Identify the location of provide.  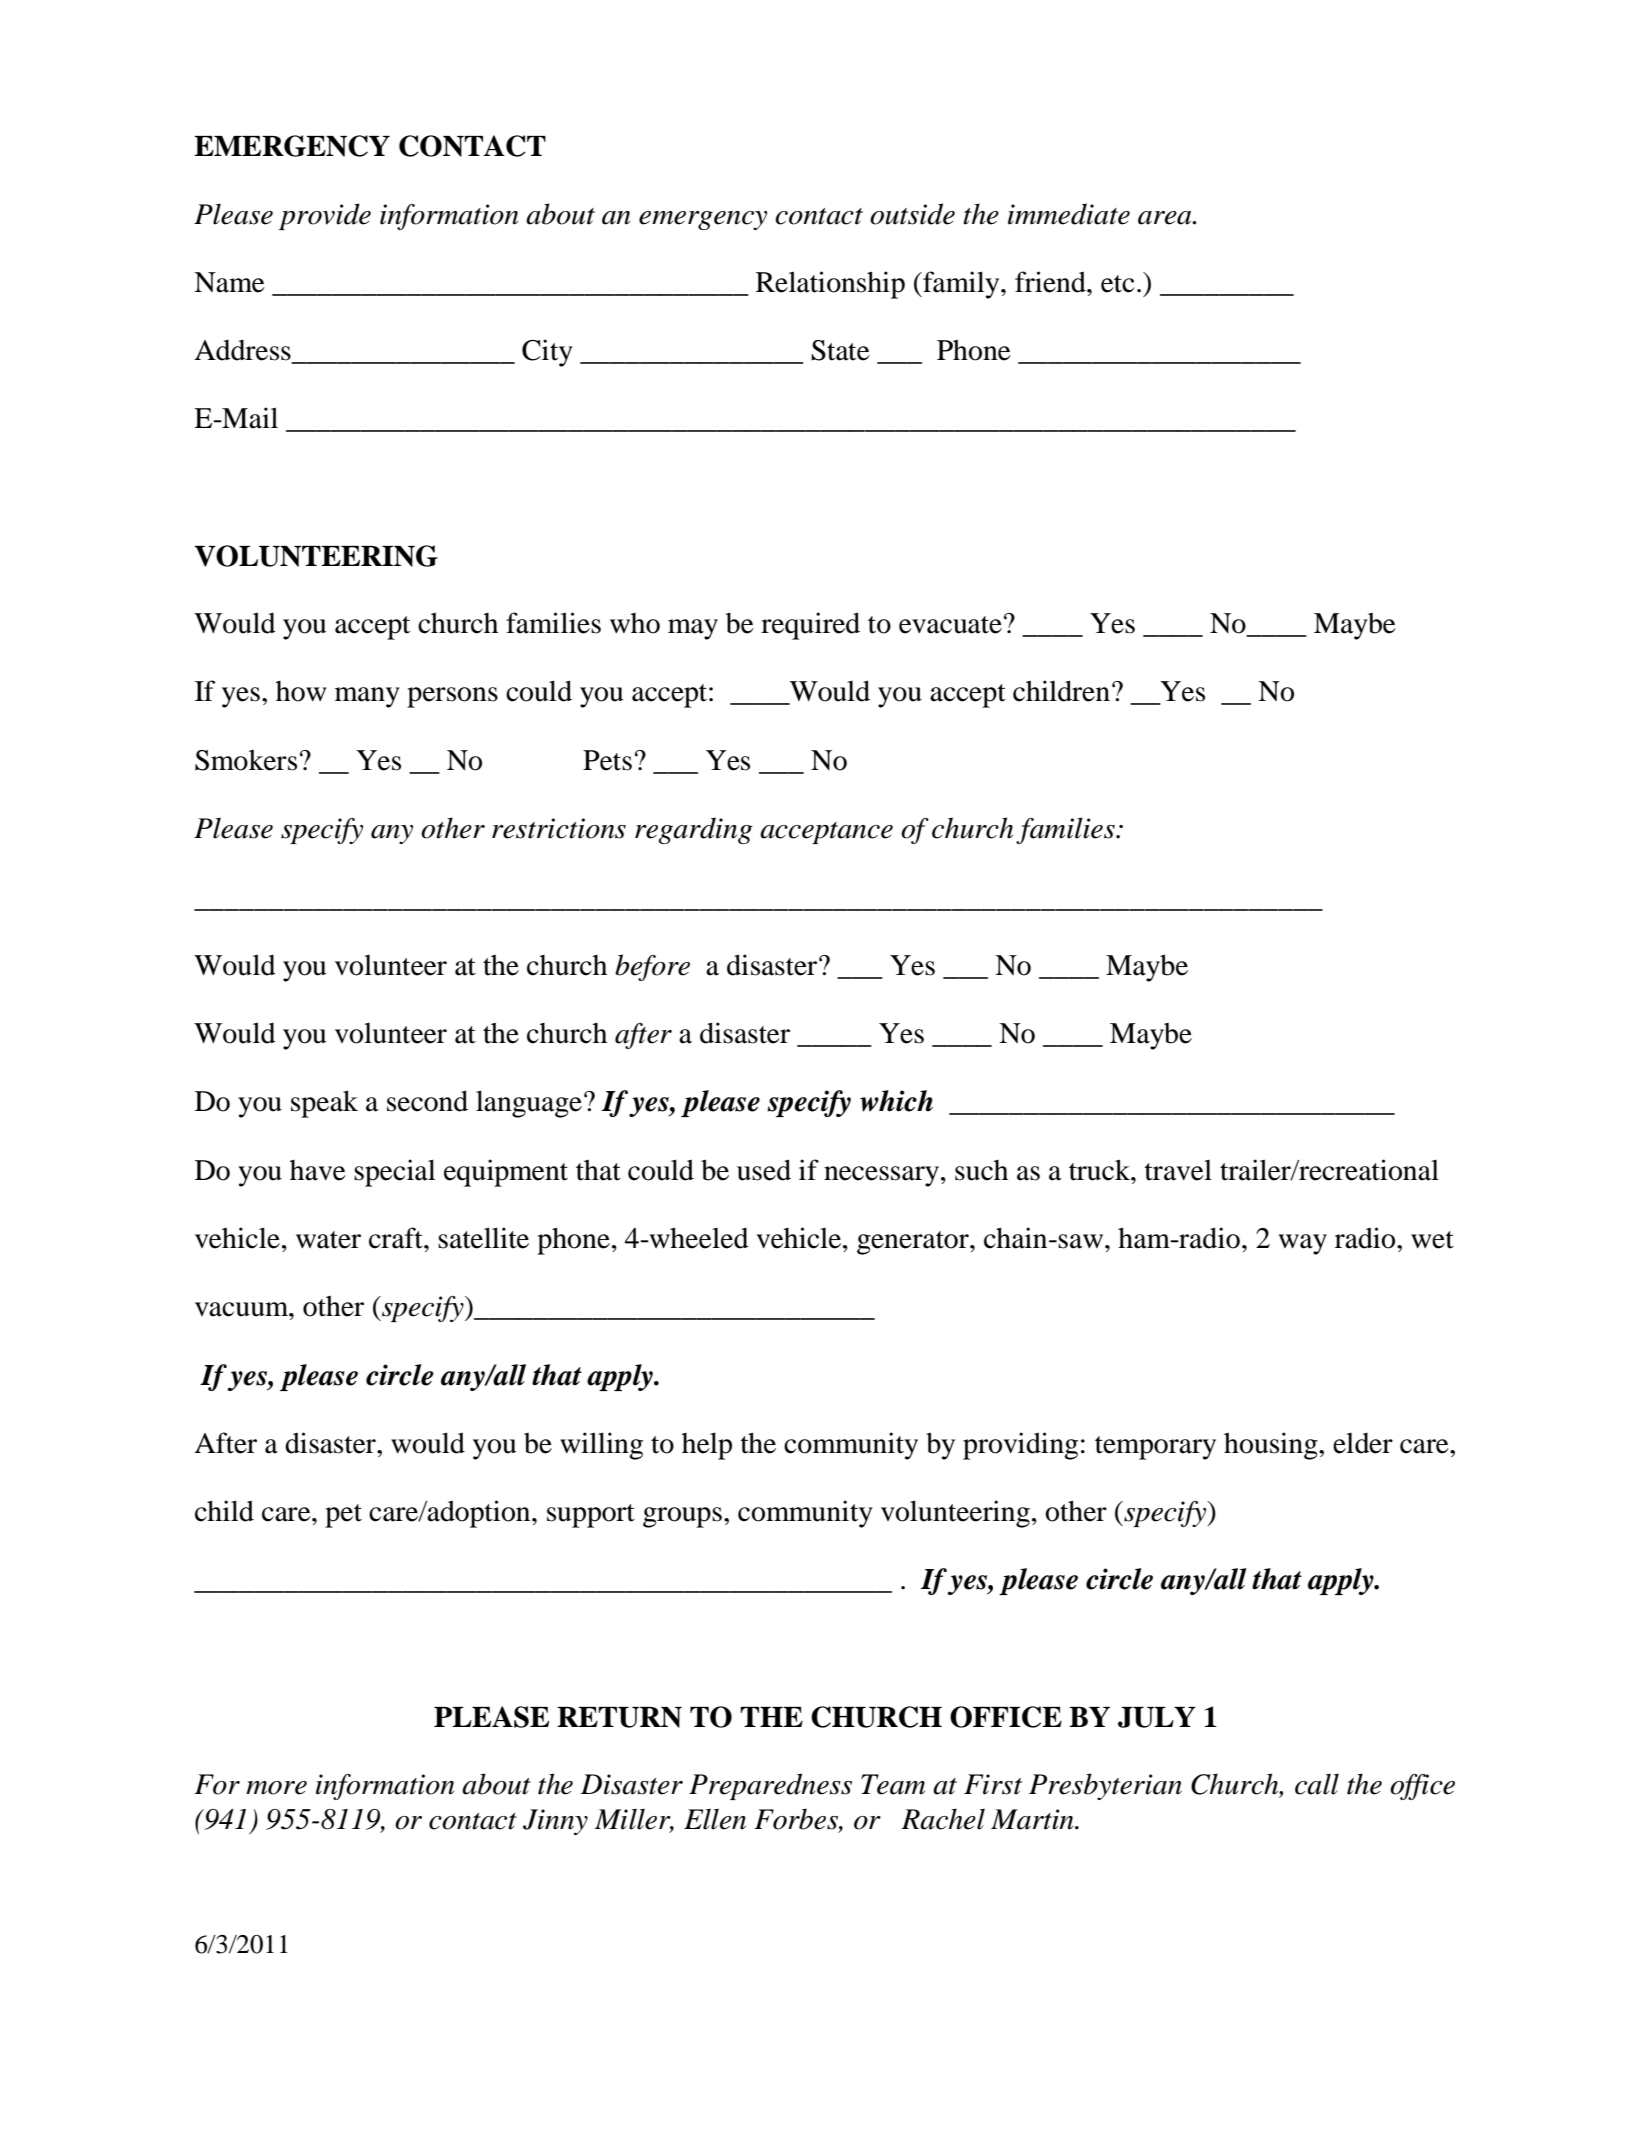
(325, 216).
